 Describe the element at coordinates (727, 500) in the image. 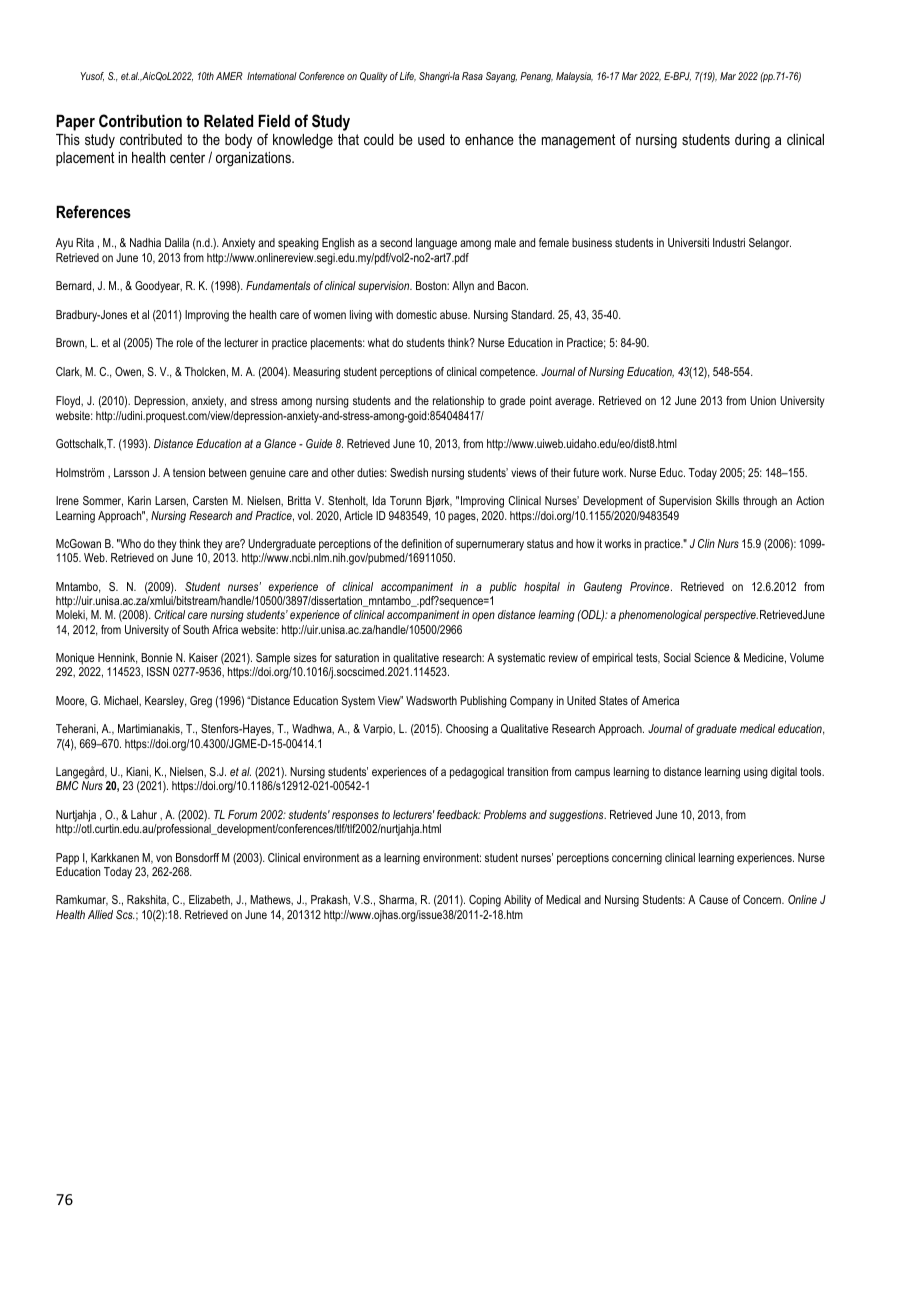

I see `Skills` at that location.
